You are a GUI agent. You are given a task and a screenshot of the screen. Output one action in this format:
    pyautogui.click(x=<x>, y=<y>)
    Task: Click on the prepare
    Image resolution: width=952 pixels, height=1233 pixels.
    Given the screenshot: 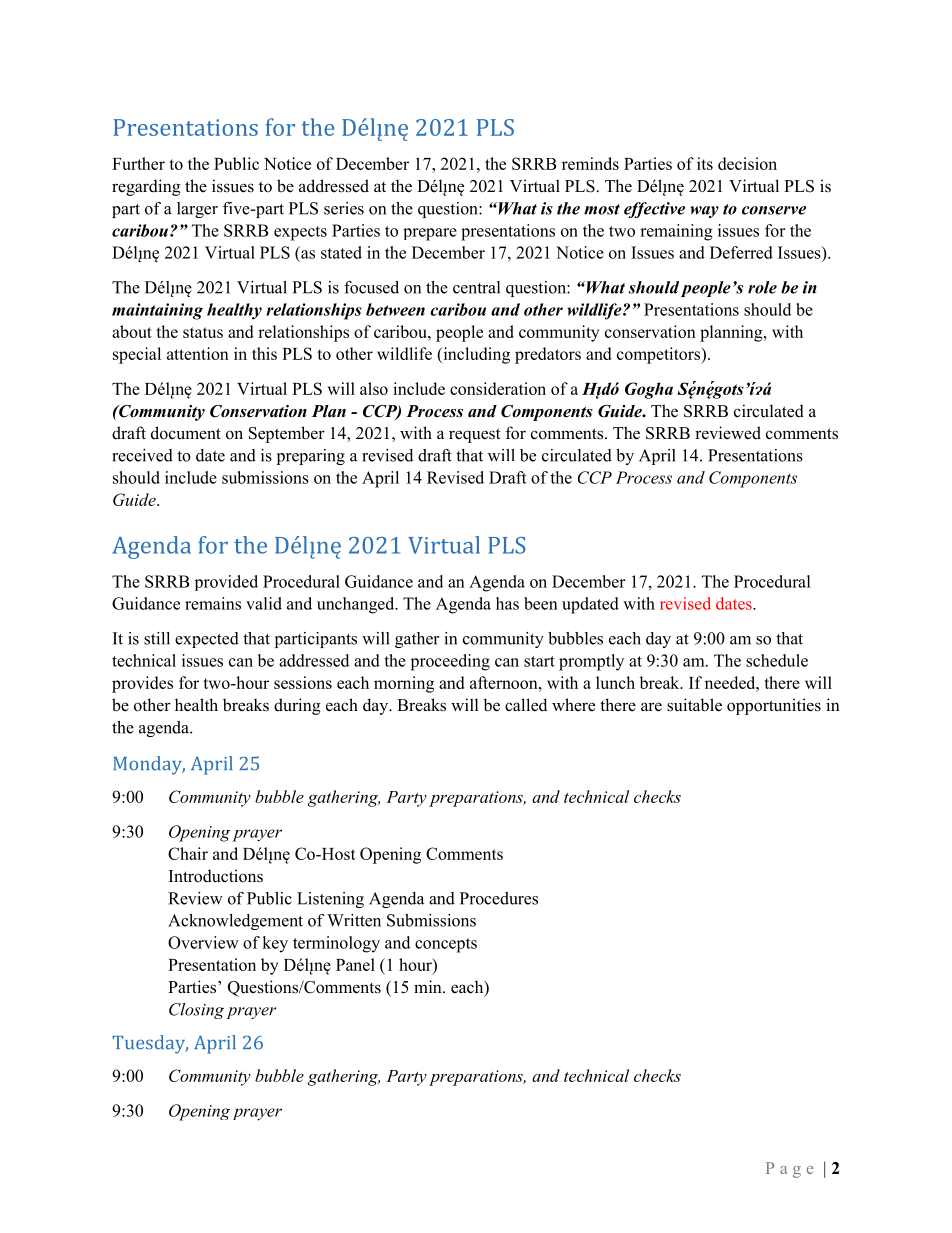 What is the action you would take?
    pyautogui.click(x=430, y=234)
